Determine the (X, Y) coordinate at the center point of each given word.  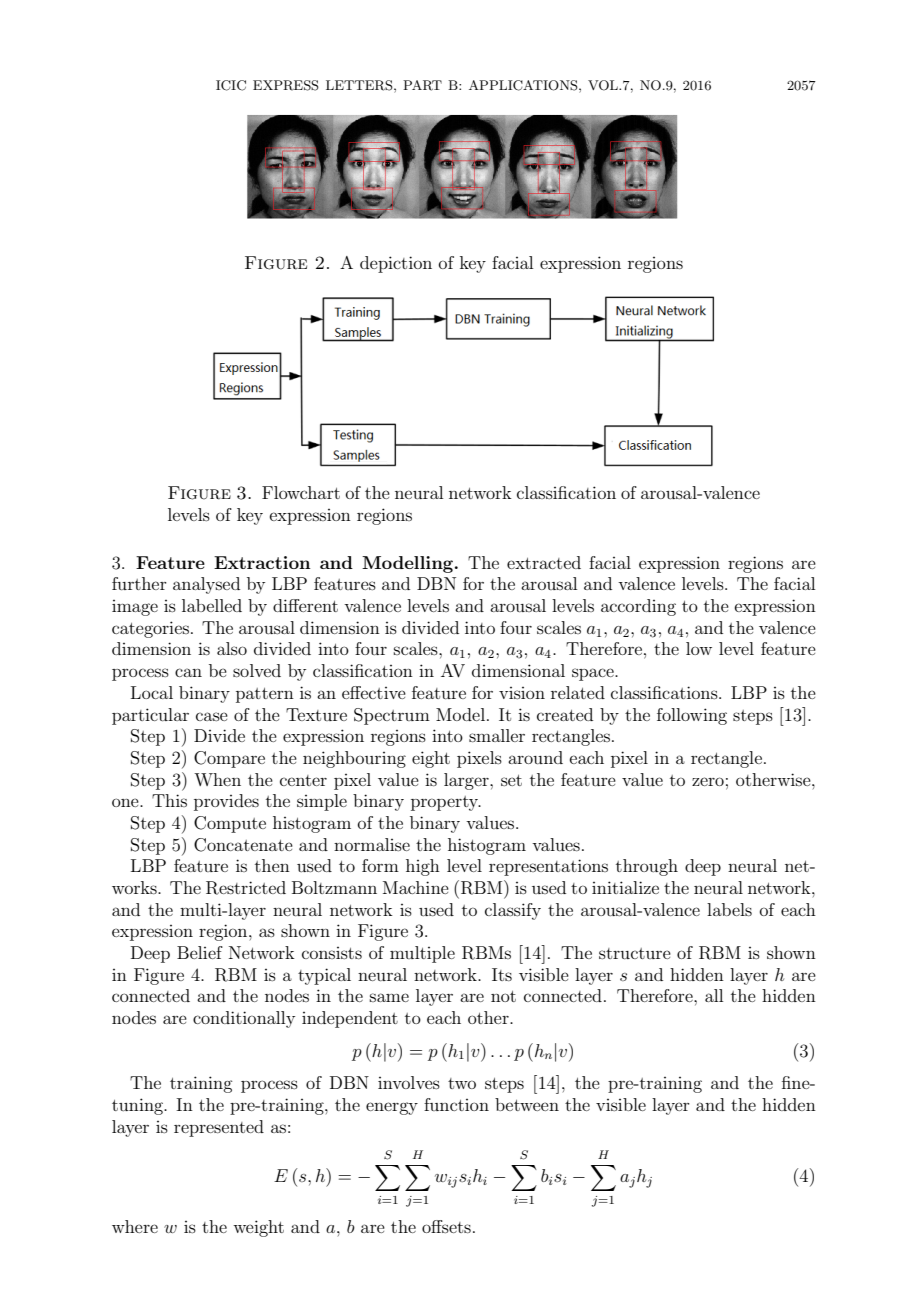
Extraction (262, 562)
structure (635, 953)
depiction (396, 264)
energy (392, 1108)
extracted (544, 562)
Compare (229, 759)
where (135, 1226)
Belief (200, 952)
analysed (206, 585)
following (692, 716)
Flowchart (301, 492)
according (638, 607)
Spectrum (392, 716)
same (389, 997)
